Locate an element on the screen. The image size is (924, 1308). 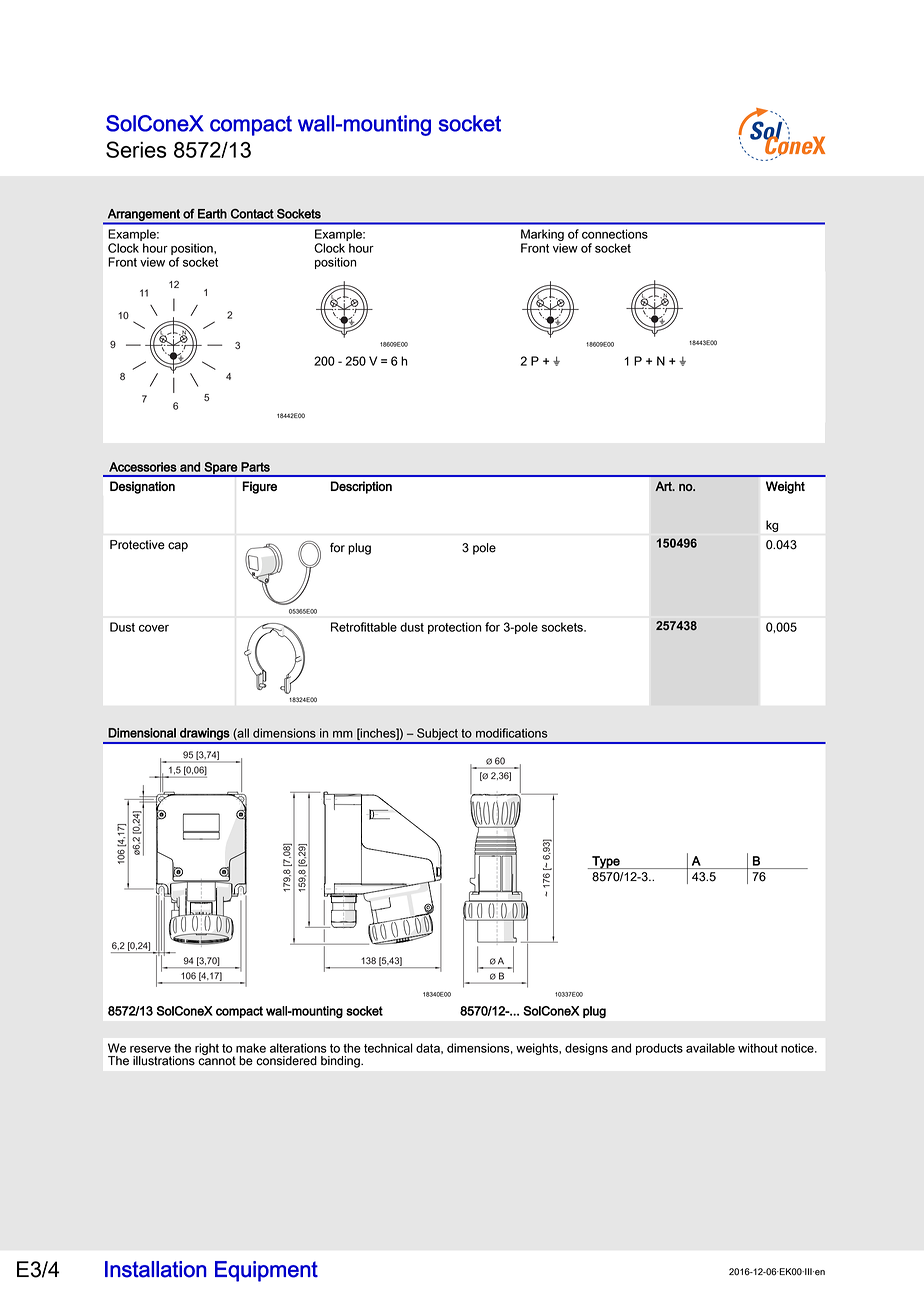
available is located at coordinates (710, 1048).
